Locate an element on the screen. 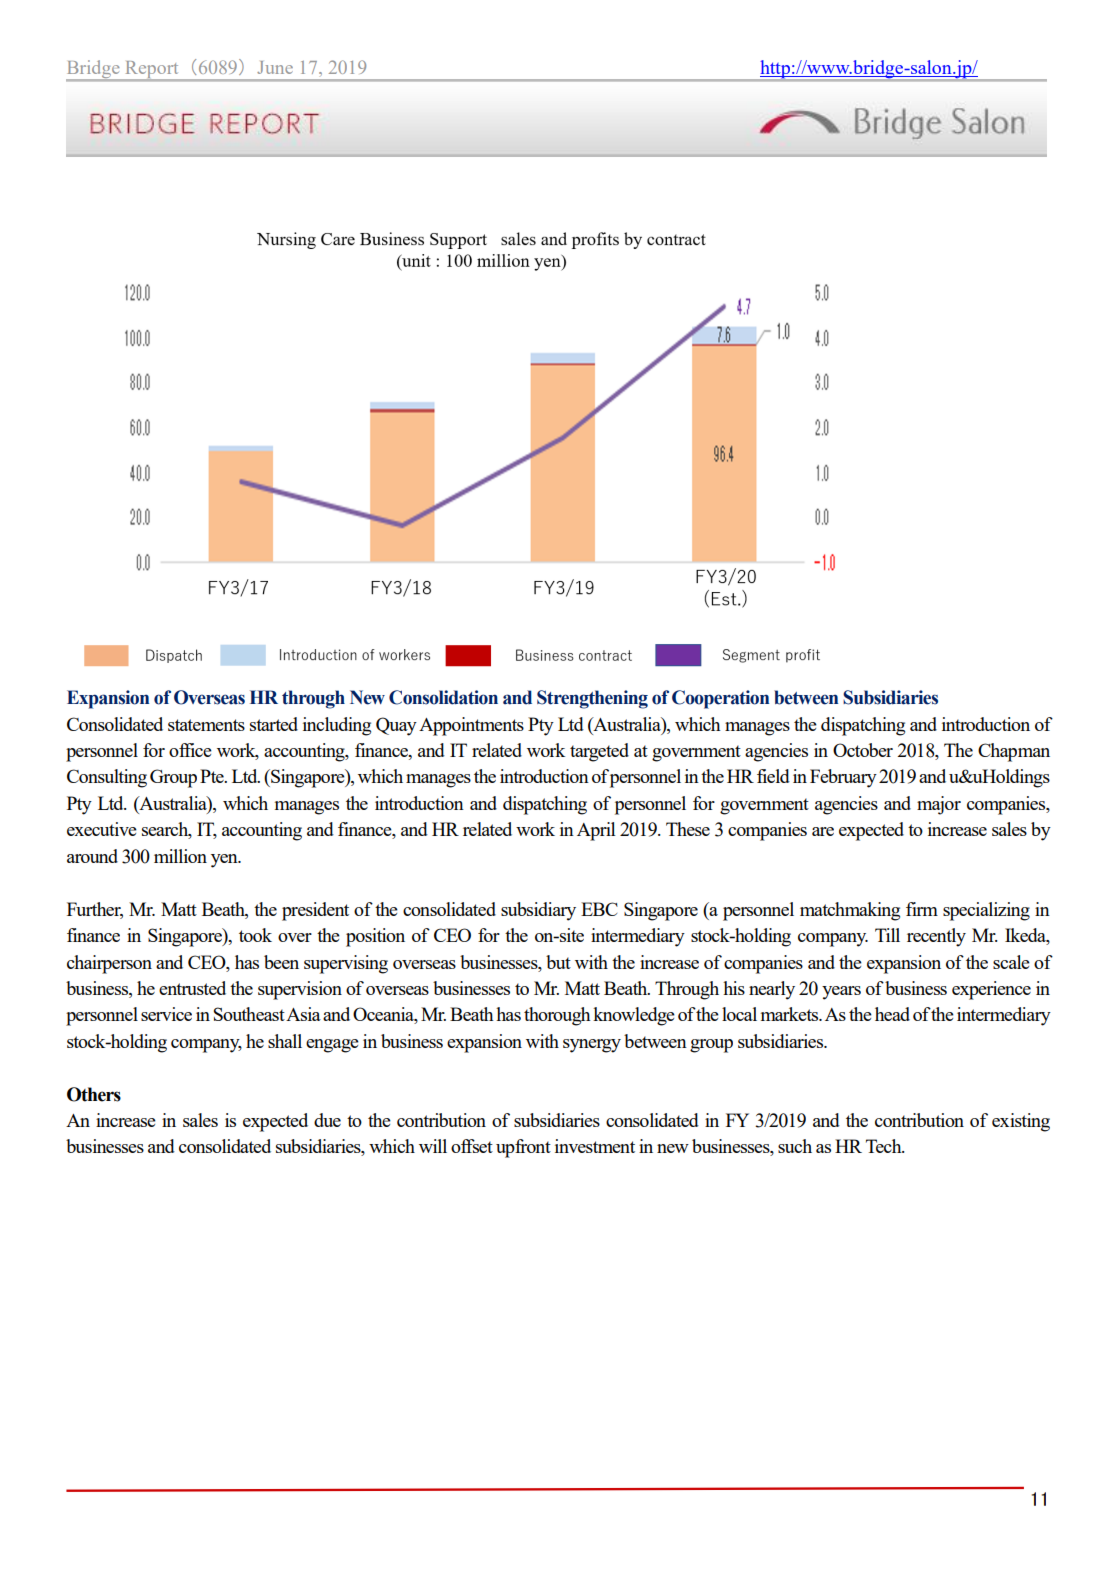 This screenshot has width=1116, height=1578. Strengthening is located at coordinates (592, 699).
